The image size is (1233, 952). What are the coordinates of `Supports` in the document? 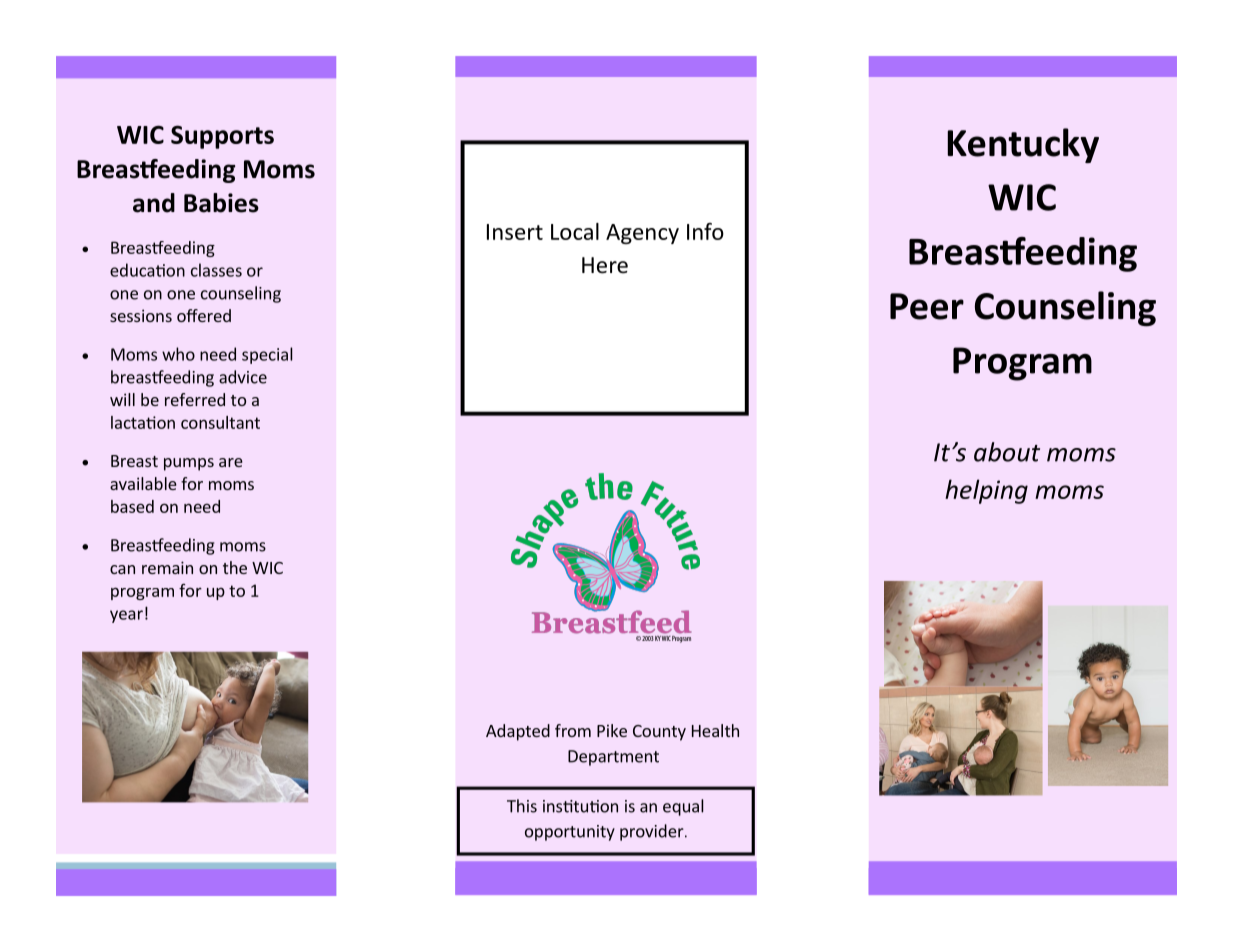 It's located at (222, 137).
